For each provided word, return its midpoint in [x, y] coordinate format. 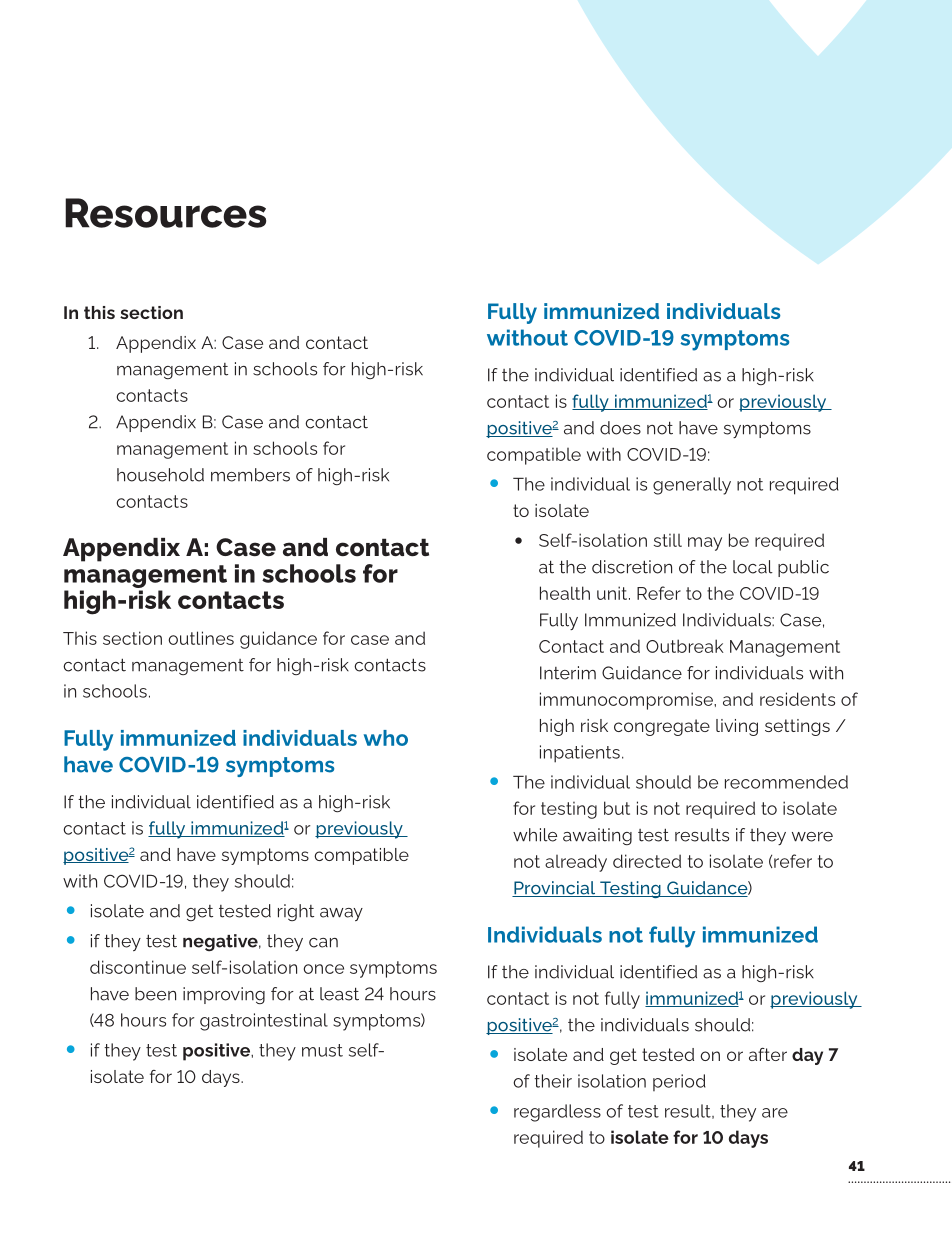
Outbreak [685, 646]
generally [692, 486]
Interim [568, 673]
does [620, 428]
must [322, 1050]
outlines [201, 638]
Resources [165, 213]
